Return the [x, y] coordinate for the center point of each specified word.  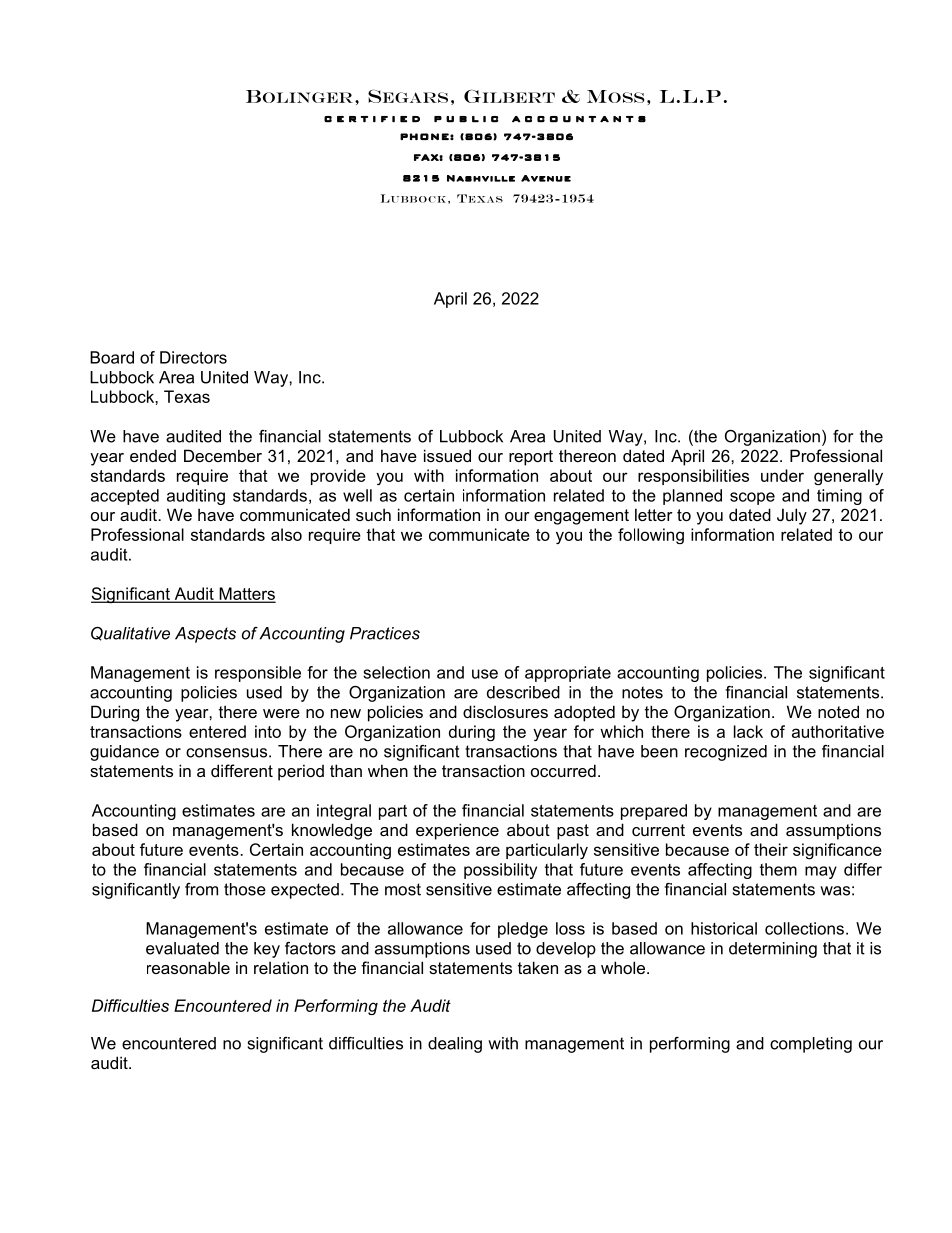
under [782, 475]
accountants [579, 119]
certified [372, 119]
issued [447, 455]
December [223, 455]
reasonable [188, 967]
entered [217, 731]
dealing [455, 1045]
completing [811, 1045]
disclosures [505, 711]
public [466, 119]
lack [748, 731]
